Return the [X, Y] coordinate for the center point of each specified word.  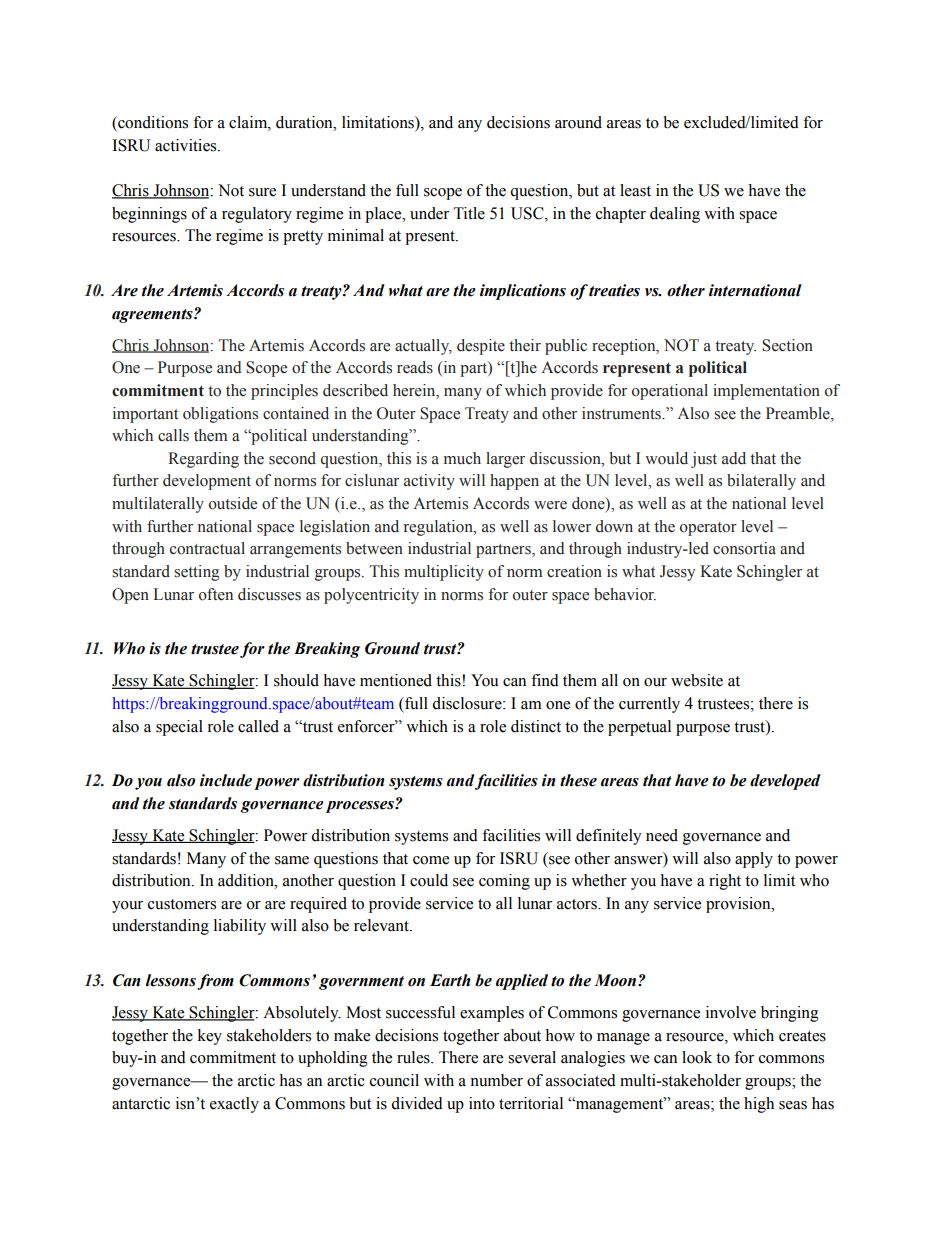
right [725, 882]
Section [787, 345]
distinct [536, 726]
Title [469, 213]
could [429, 880]
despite [481, 347]
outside [233, 503]
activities [187, 145]
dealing [675, 215]
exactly [234, 1105]
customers [182, 904]
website [697, 680]
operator [708, 529]
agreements [153, 316]
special [179, 728]
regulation [439, 528]
